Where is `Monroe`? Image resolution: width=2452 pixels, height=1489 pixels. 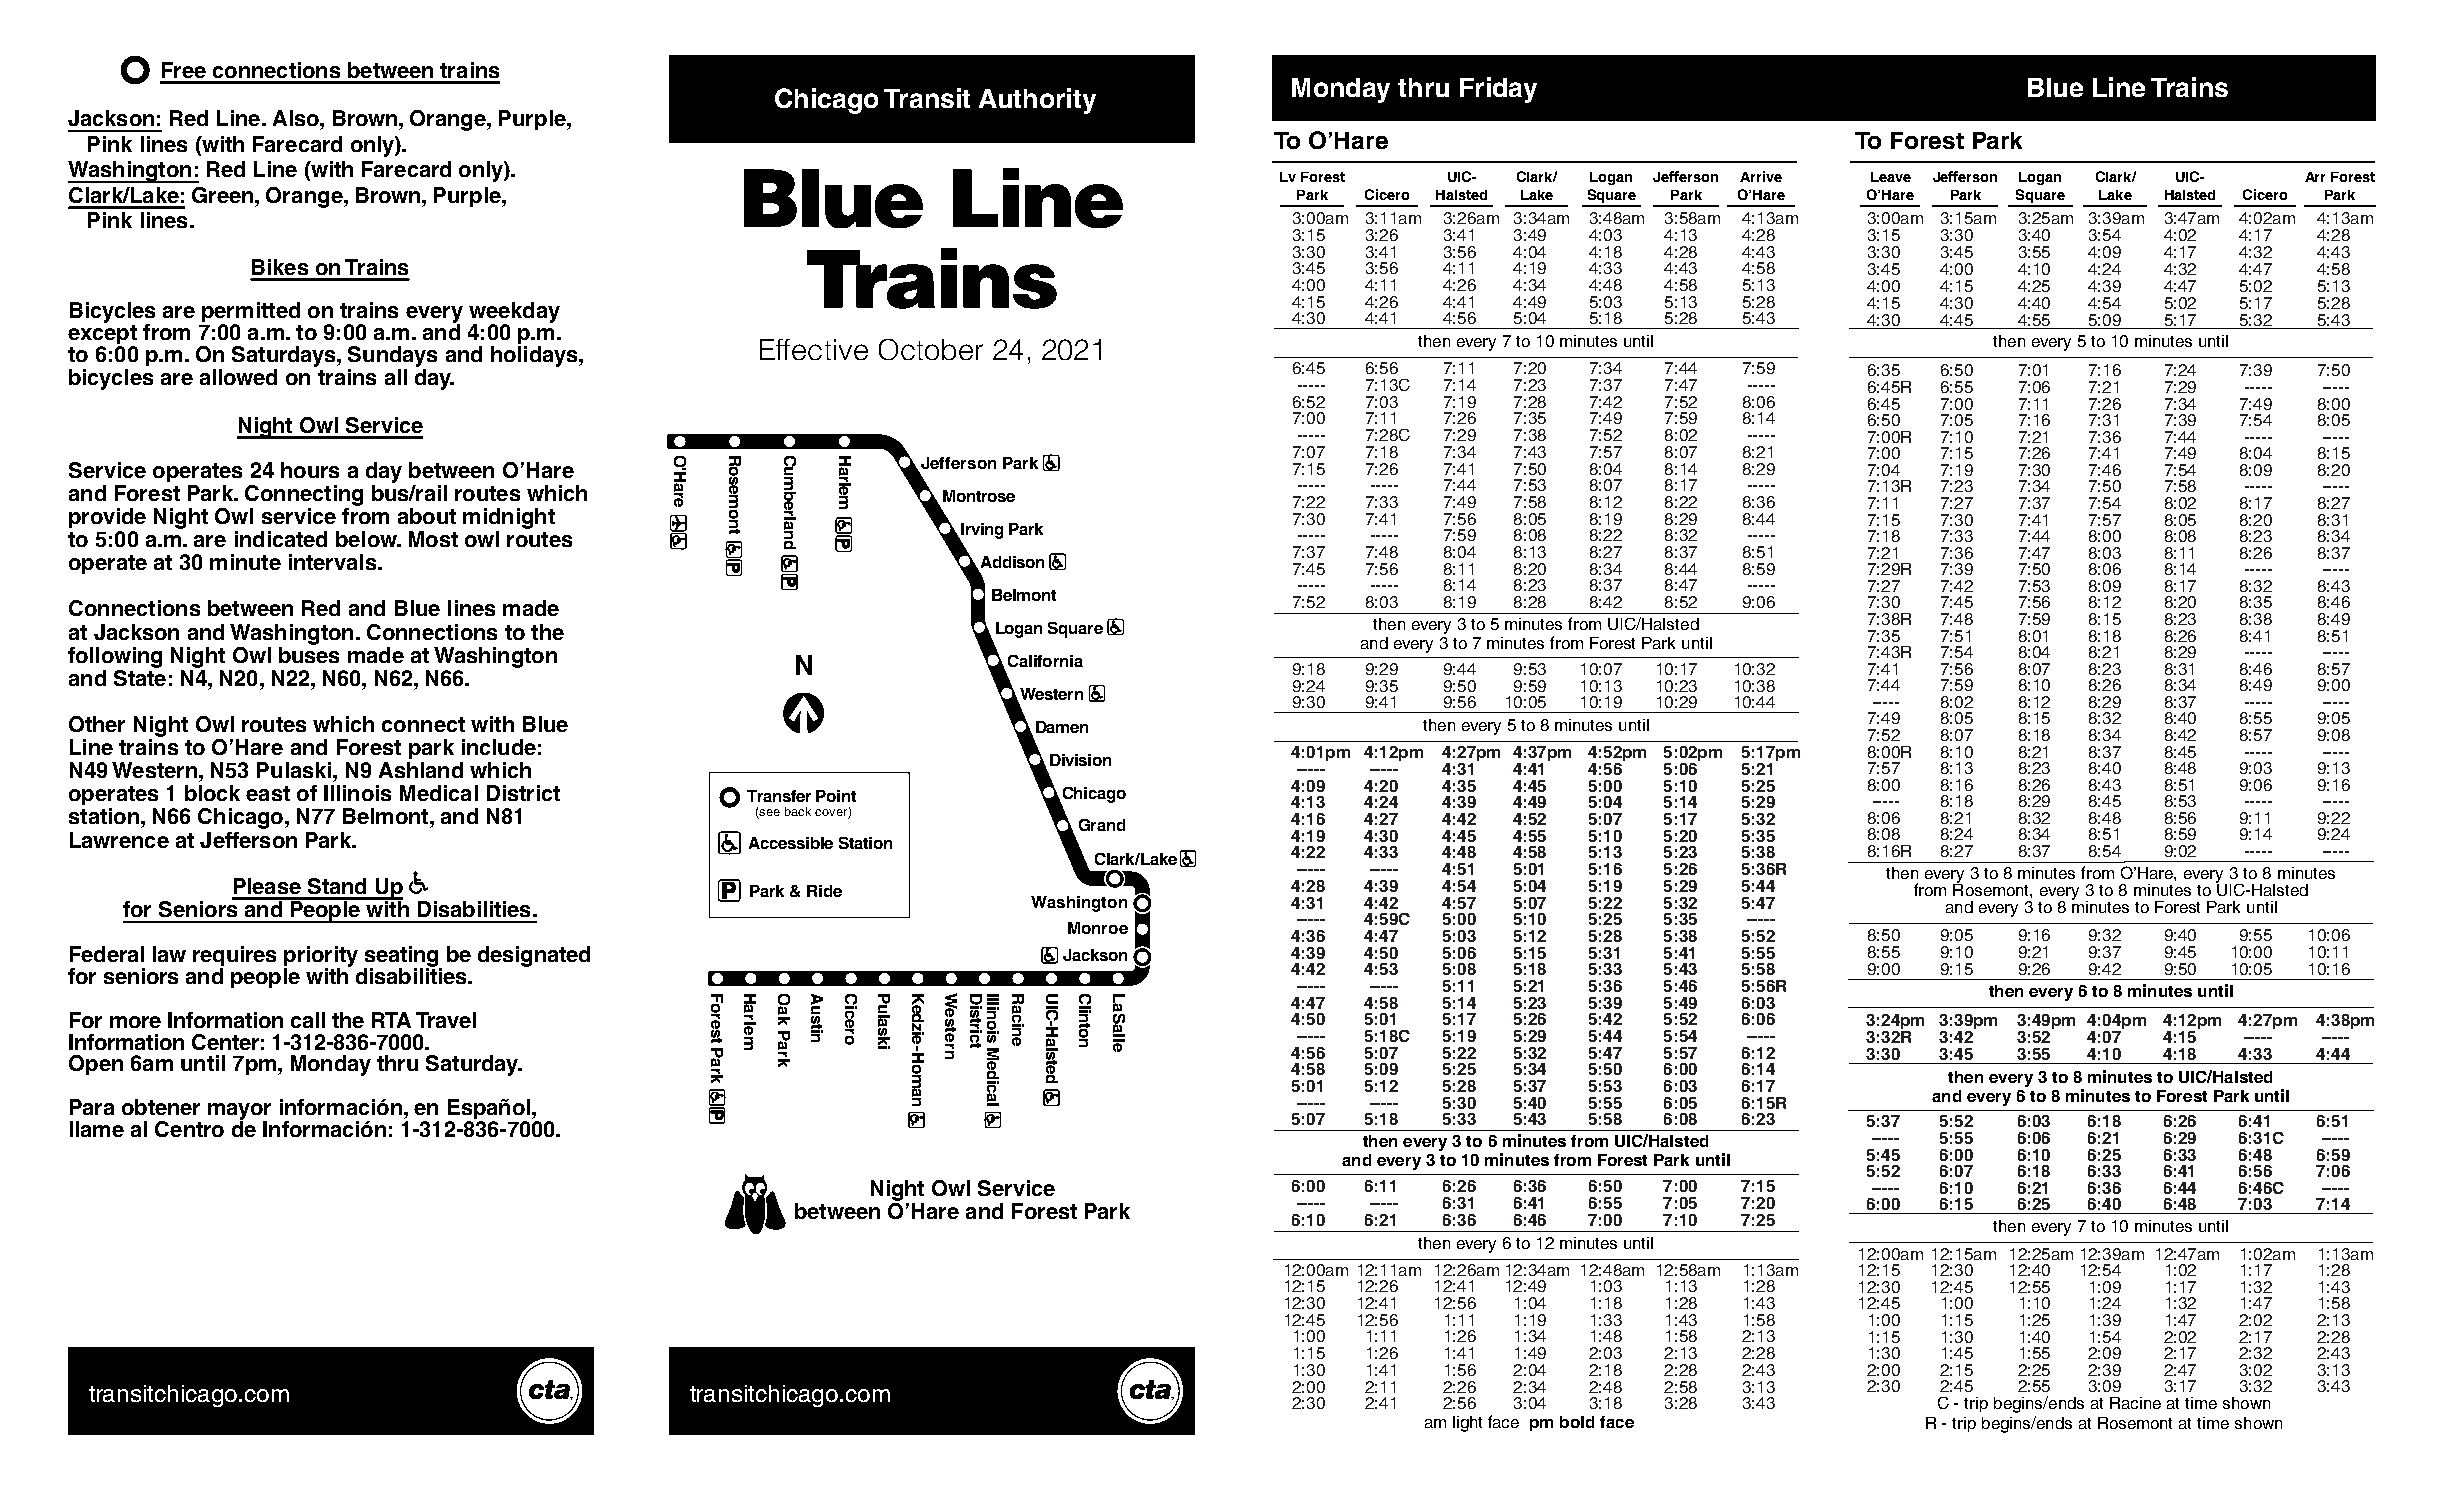
Monroe is located at coordinates (1098, 928).
